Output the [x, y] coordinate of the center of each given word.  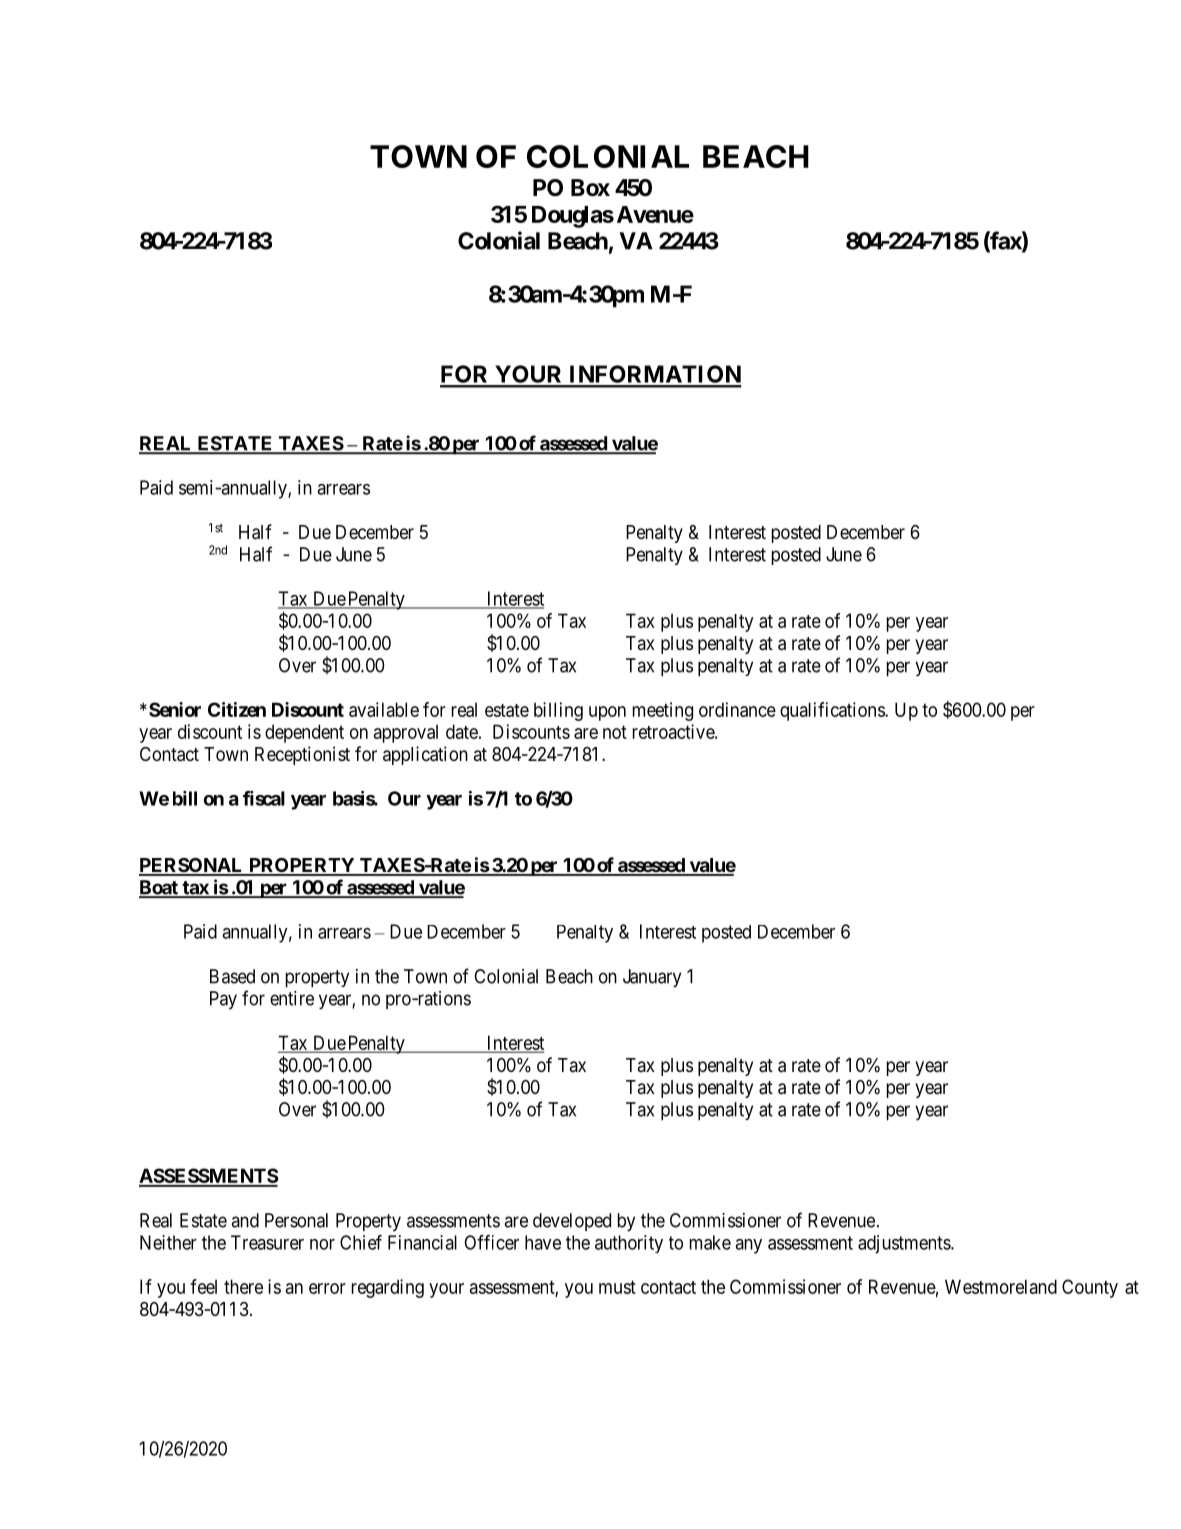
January [652, 978]
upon [607, 713]
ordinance [737, 709]
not [615, 732]
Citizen [237, 709]
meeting [663, 711]
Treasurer [267, 1242]
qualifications [833, 711]
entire [292, 998]
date [462, 731]
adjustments [905, 1244]
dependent [304, 733]
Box [590, 188]
